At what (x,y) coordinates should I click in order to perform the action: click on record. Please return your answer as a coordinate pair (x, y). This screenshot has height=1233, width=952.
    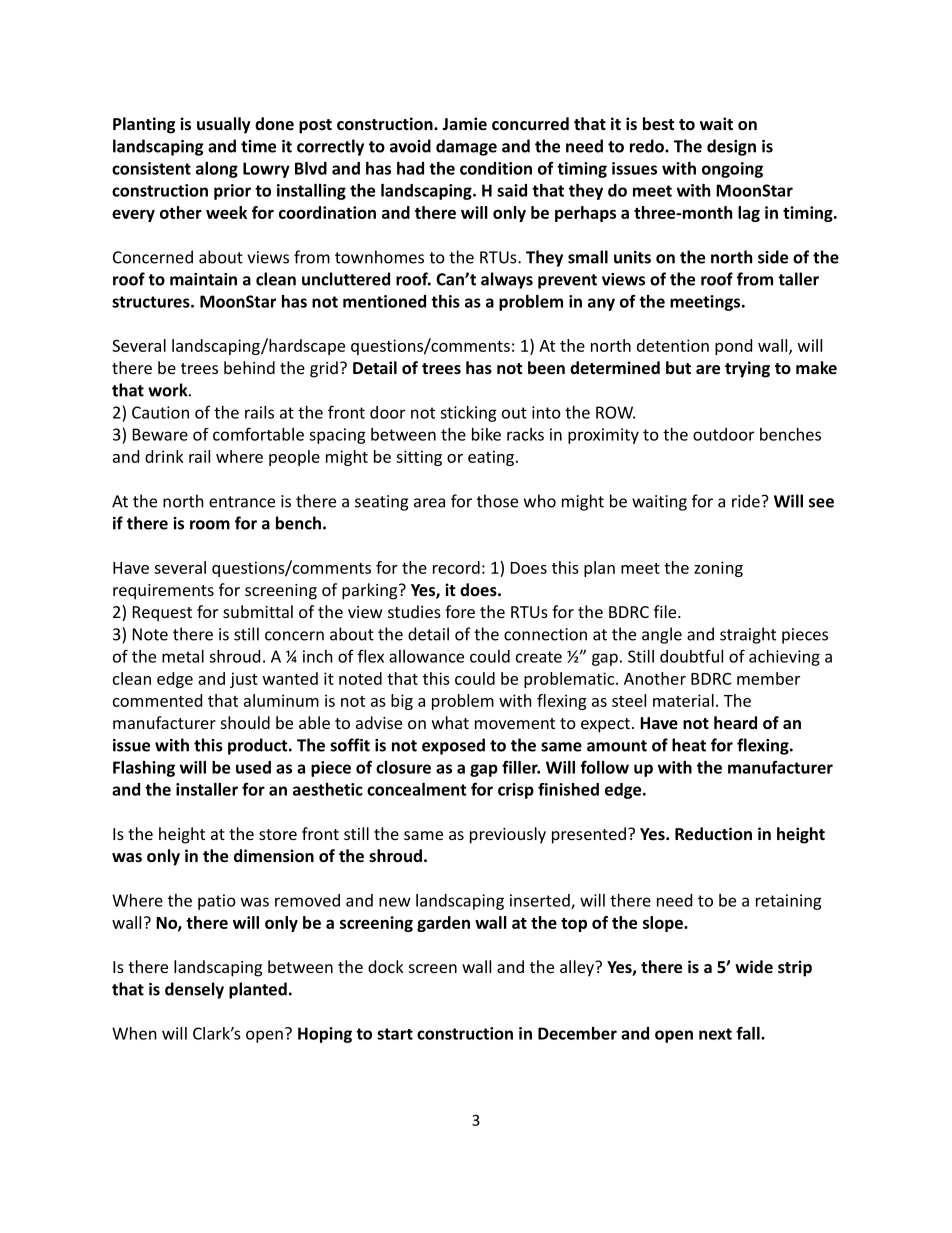
    Looking at the image, I should click on (456, 567).
